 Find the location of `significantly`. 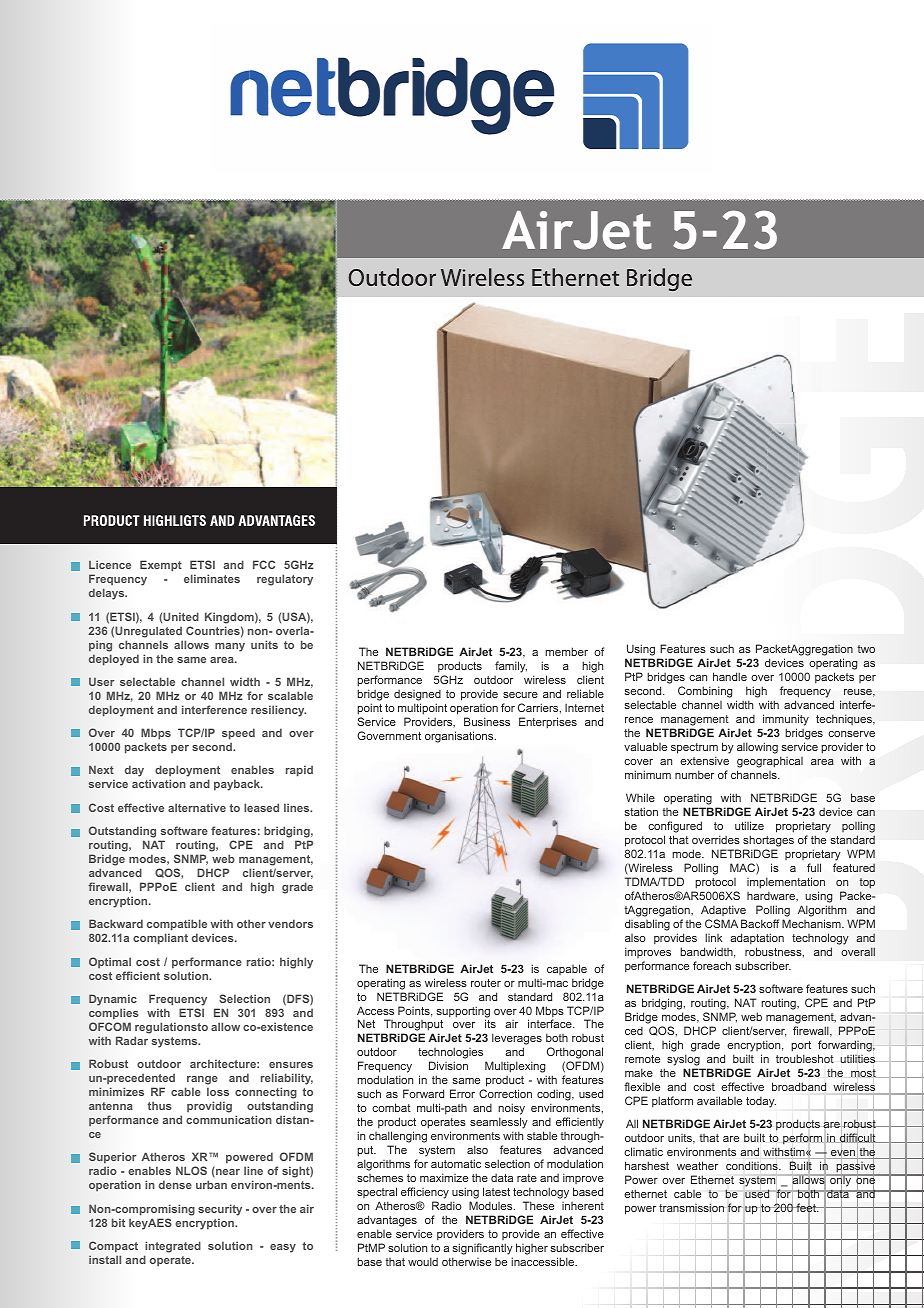

significantly is located at coordinates (482, 1250).
